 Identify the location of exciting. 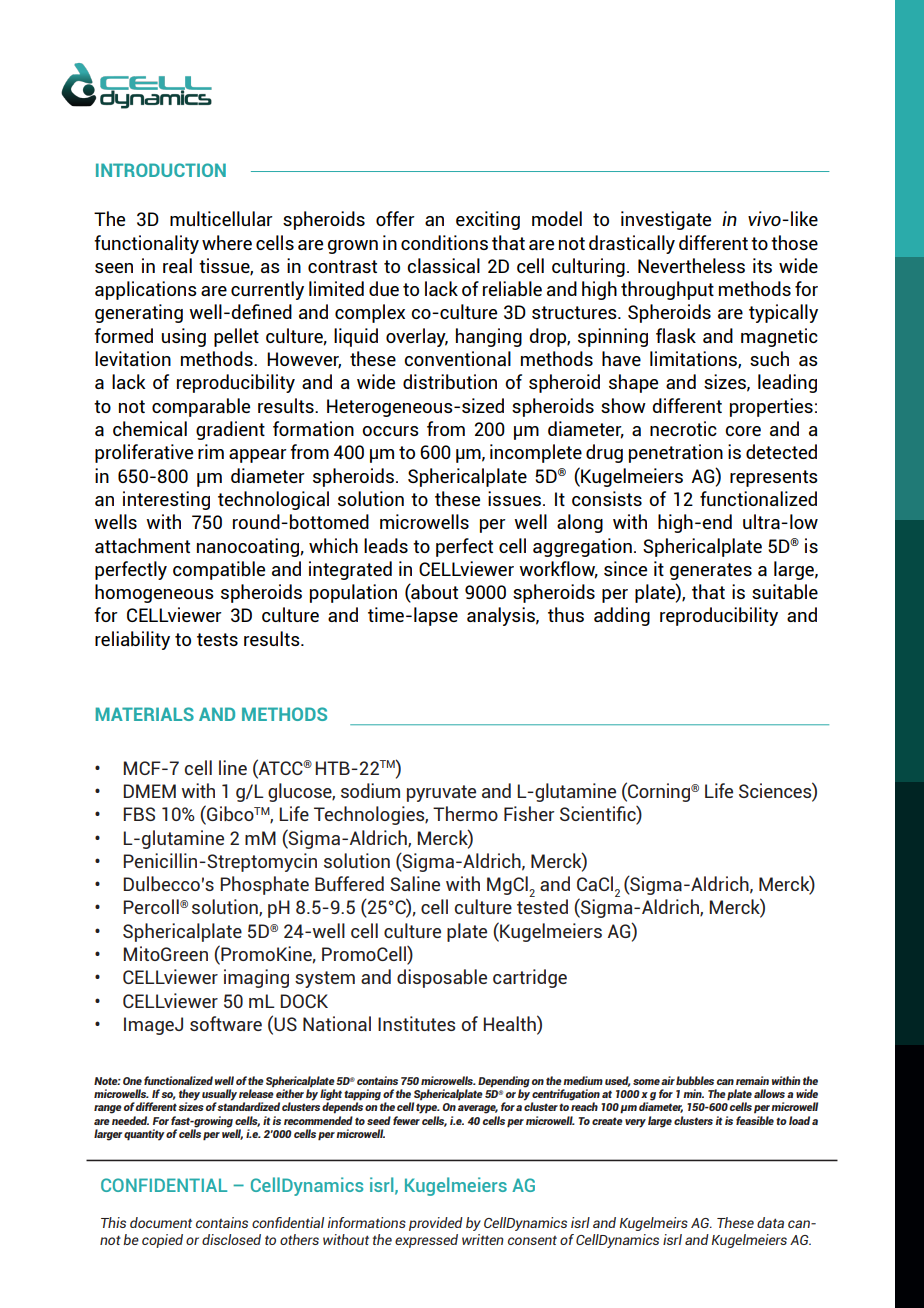
(488, 220).
